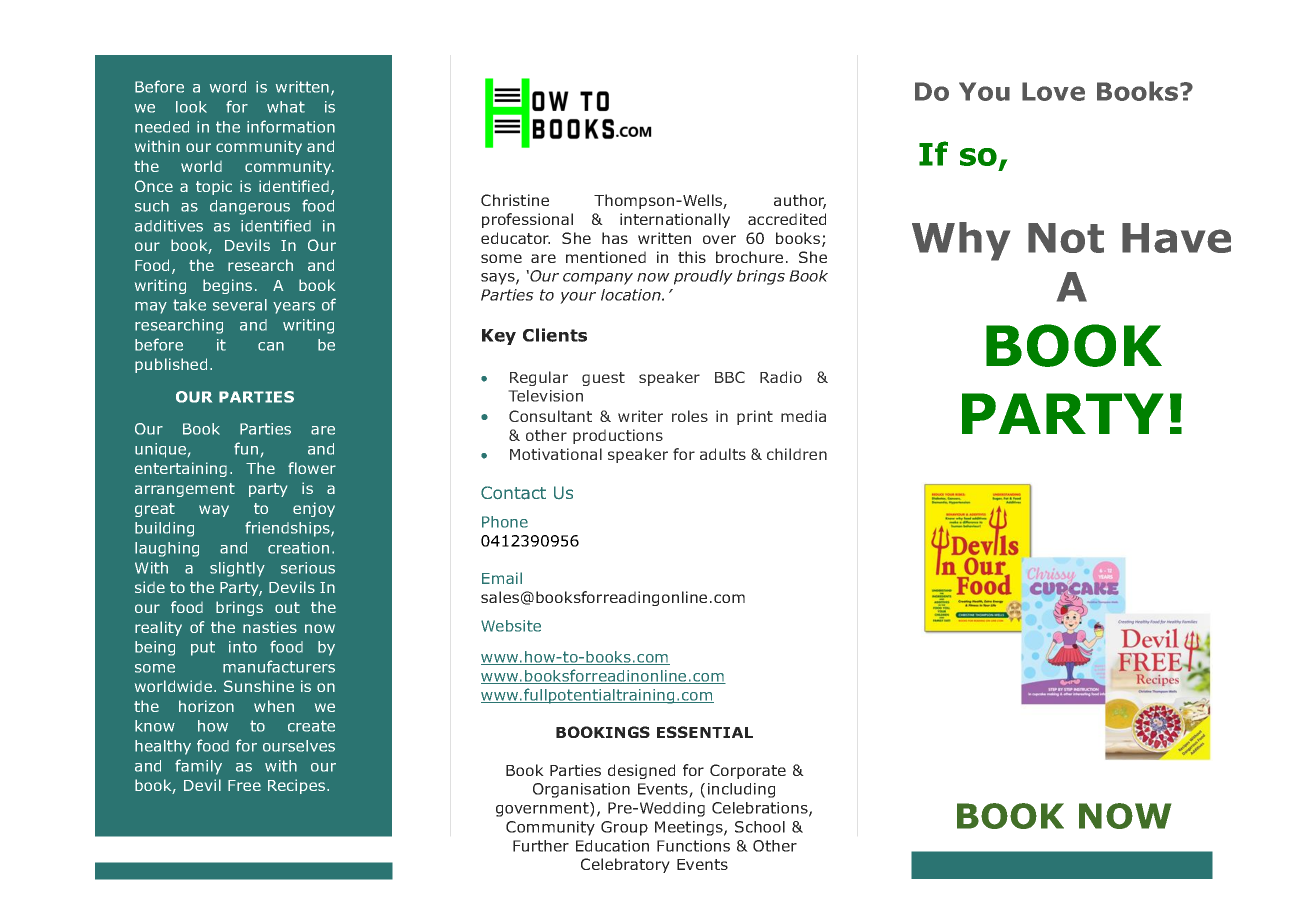 The height and width of the screenshot is (924, 1308). What do you see at coordinates (800, 201) in the screenshot?
I see `author` at bounding box center [800, 201].
